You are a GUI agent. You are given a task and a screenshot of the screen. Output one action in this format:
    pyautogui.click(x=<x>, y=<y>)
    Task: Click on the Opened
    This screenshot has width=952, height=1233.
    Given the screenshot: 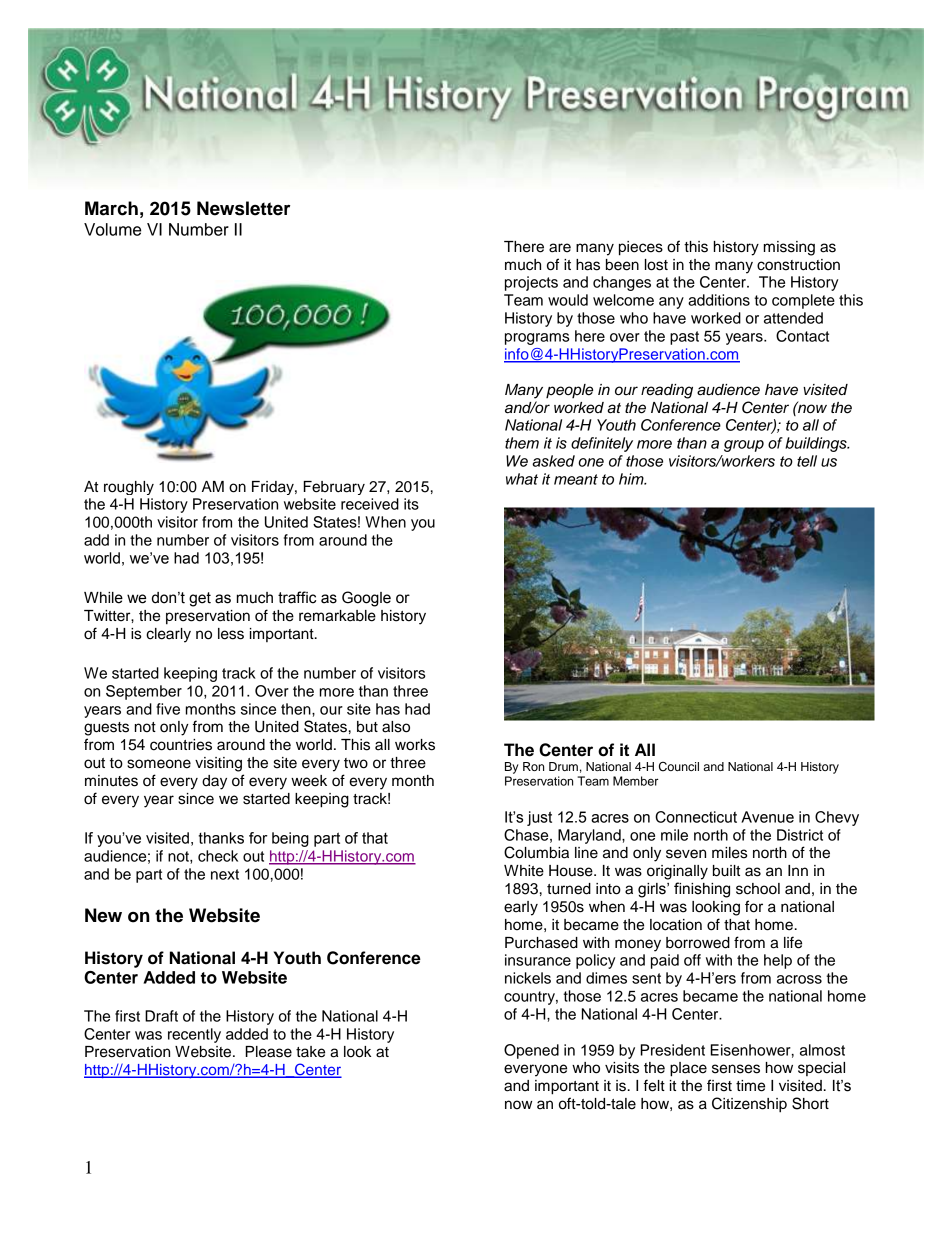 What is the action you would take?
    pyautogui.click(x=531, y=1051)
